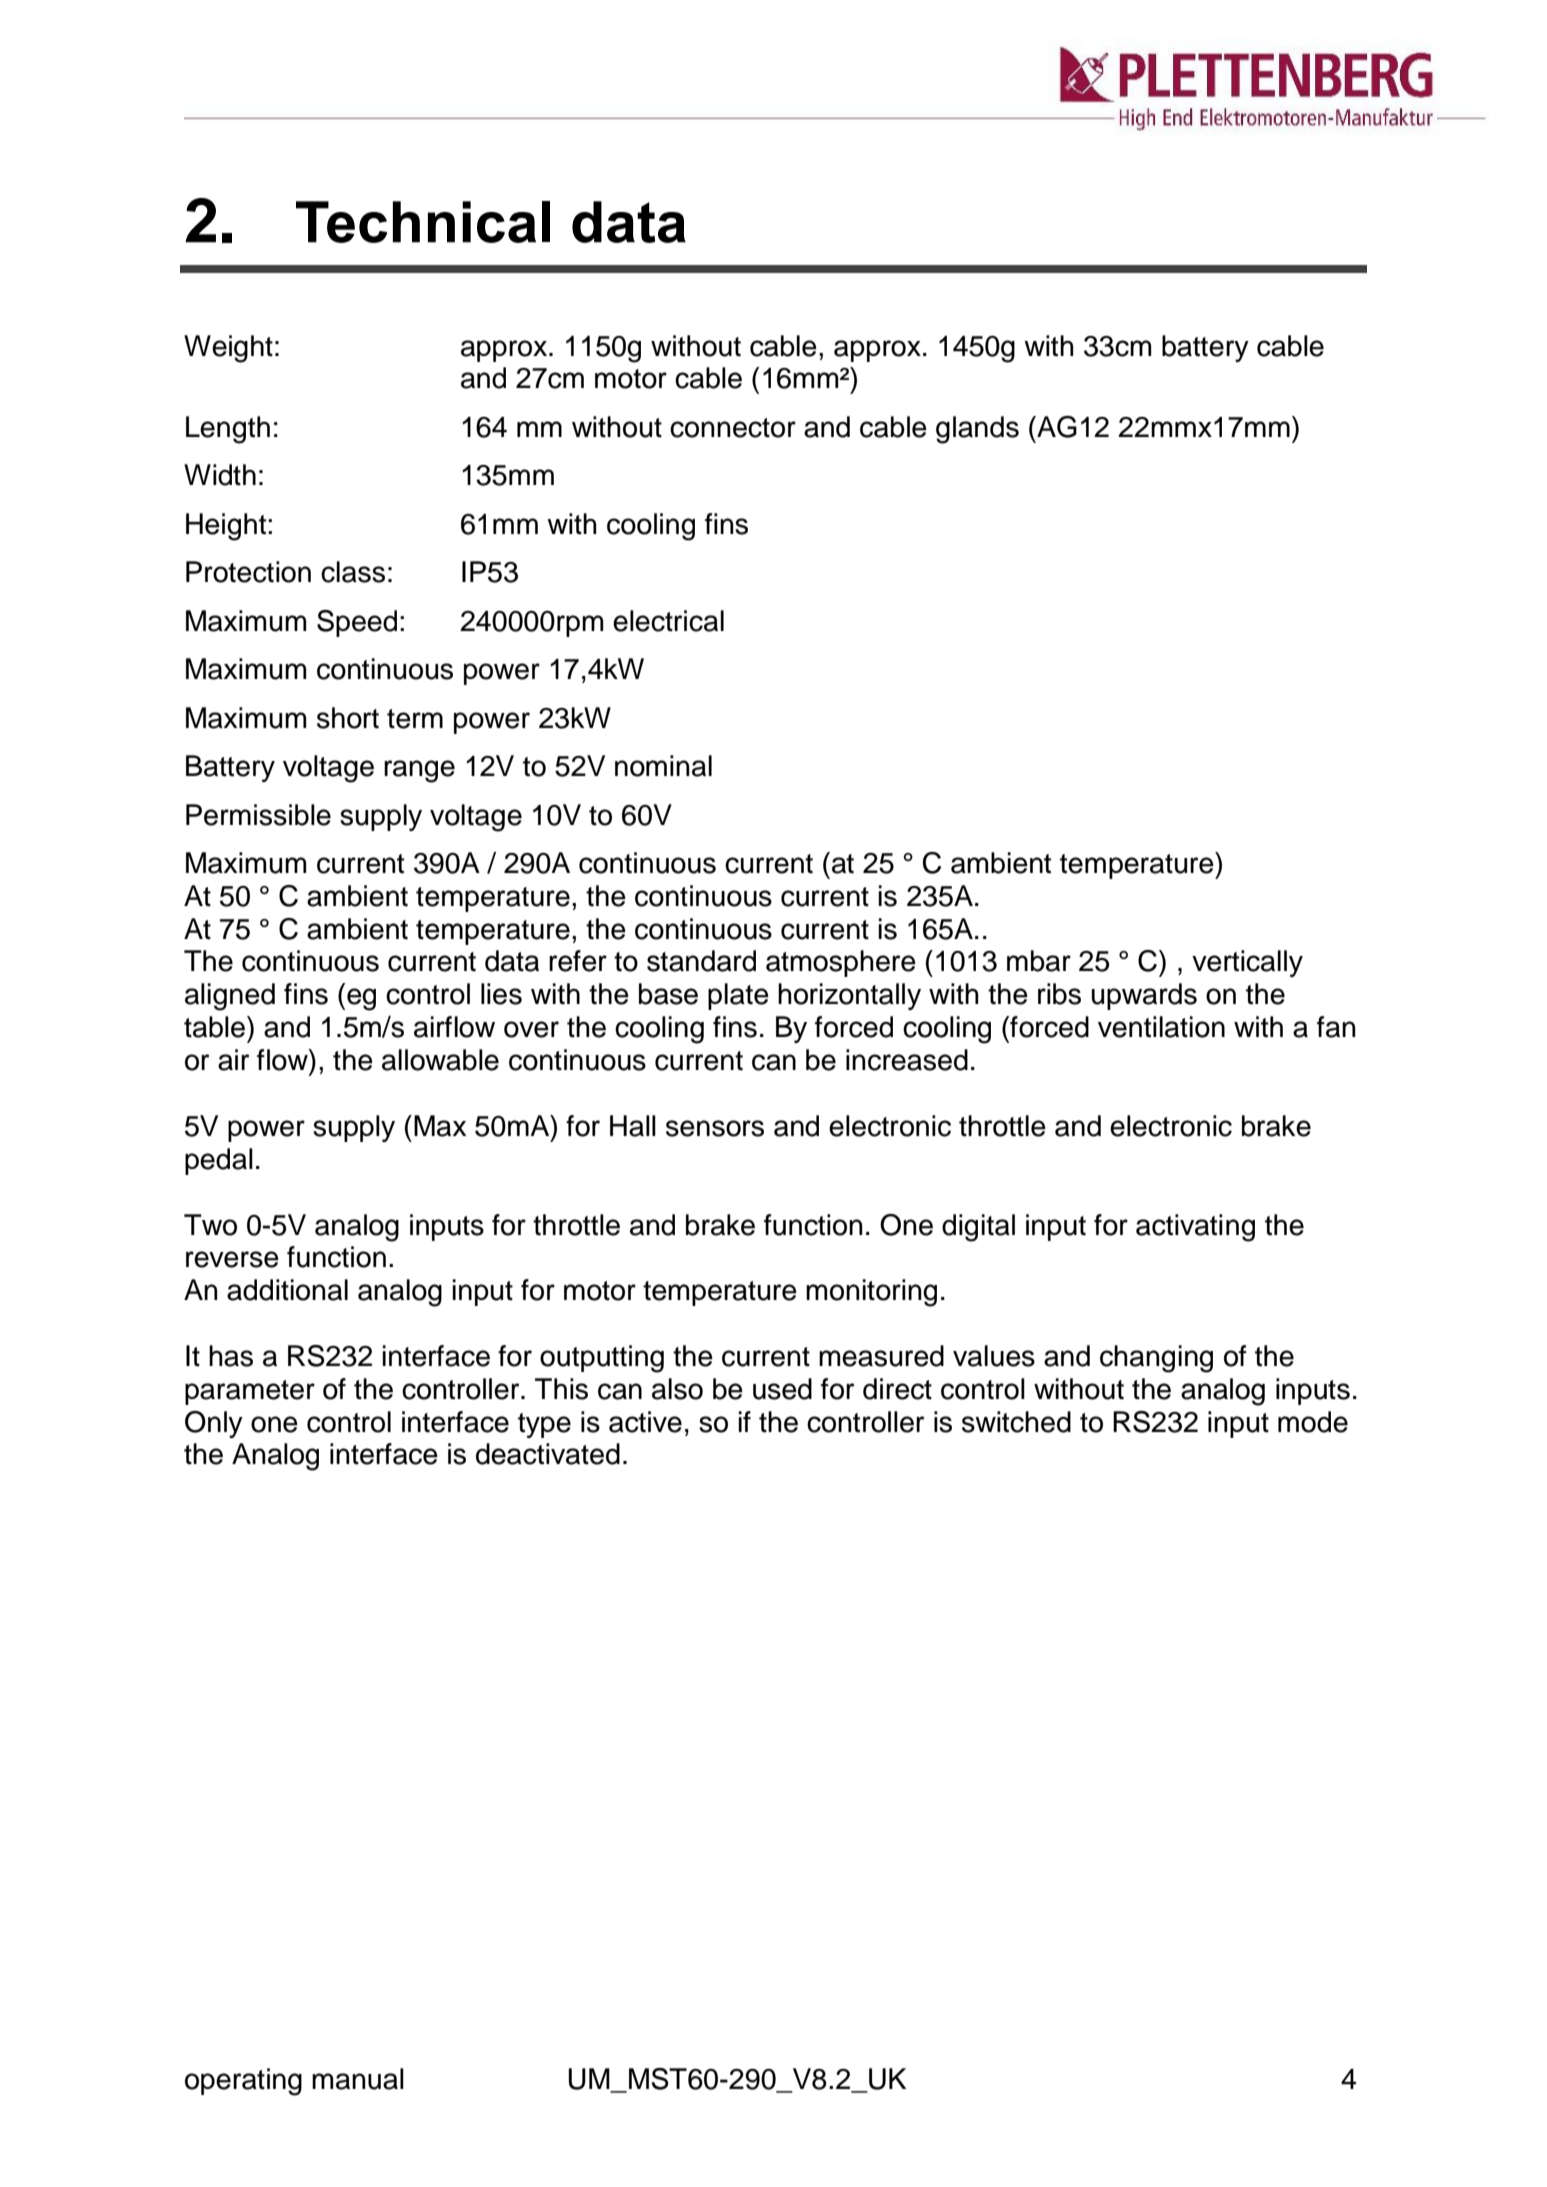 The image size is (1547, 2187). What do you see at coordinates (733, 428) in the screenshot?
I see `connector` at bounding box center [733, 428].
